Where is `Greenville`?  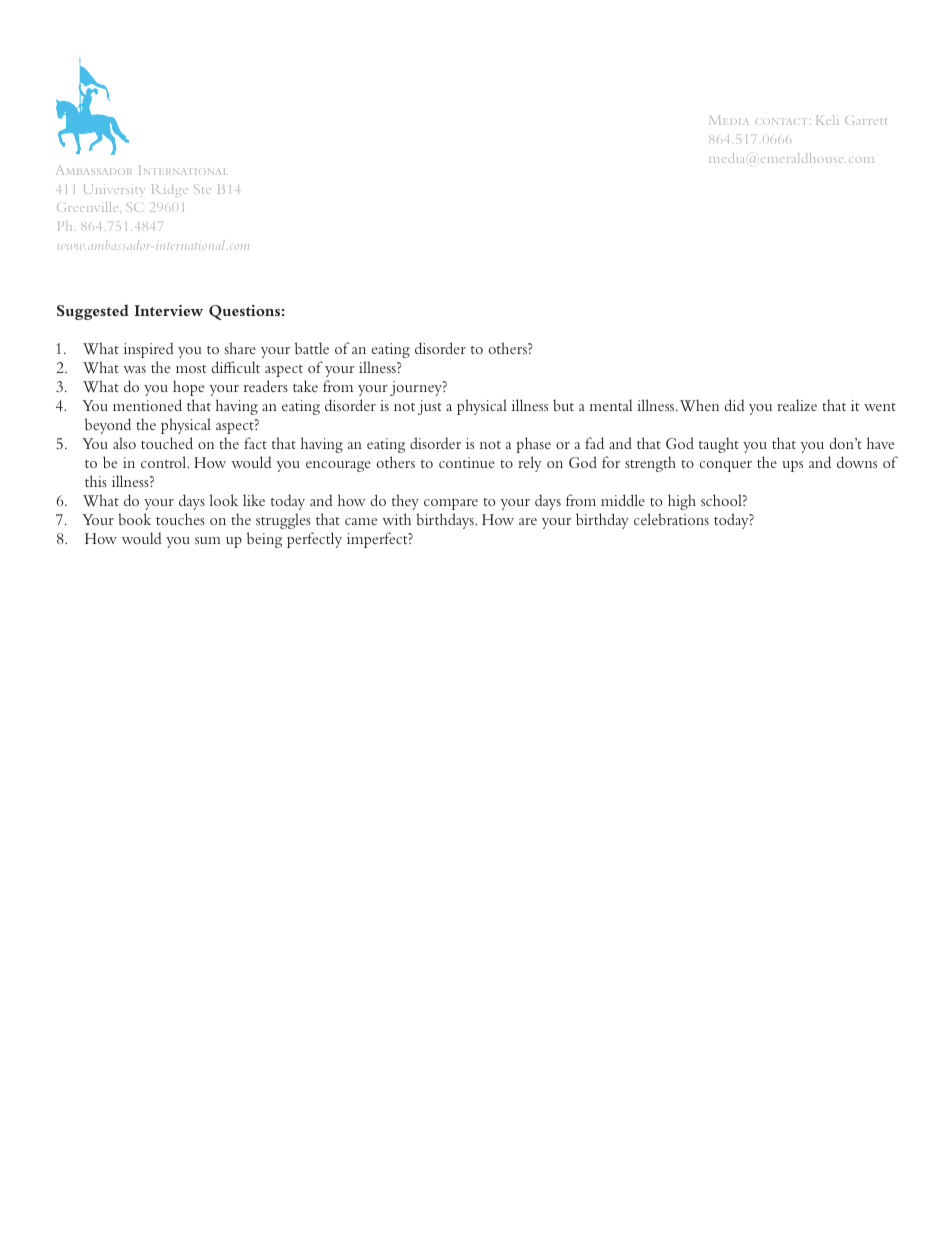 Greenville is located at coordinates (89, 207).
